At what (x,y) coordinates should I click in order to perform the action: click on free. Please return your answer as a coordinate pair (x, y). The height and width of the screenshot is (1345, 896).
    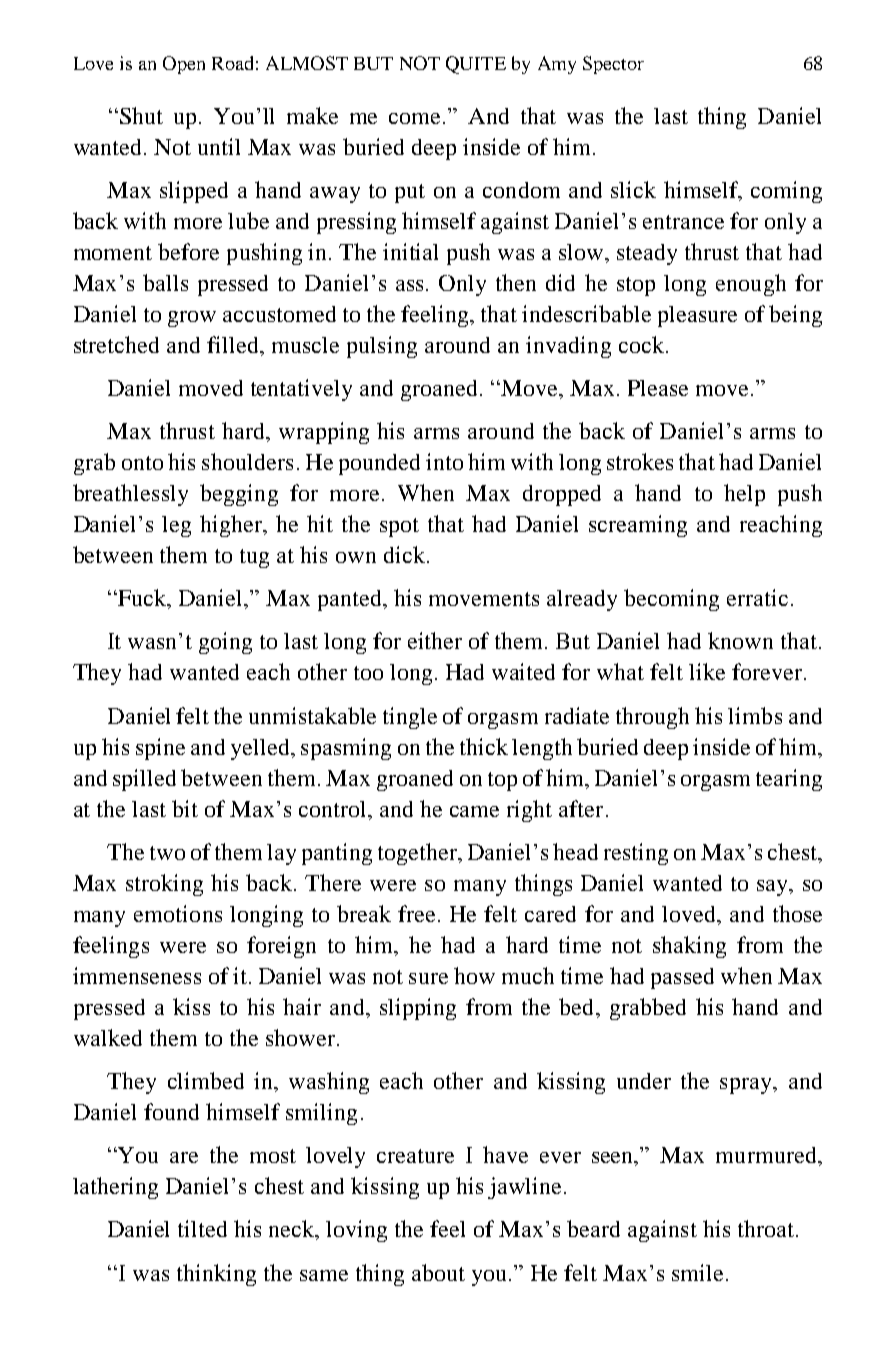
    Looking at the image, I should click on (418, 913).
